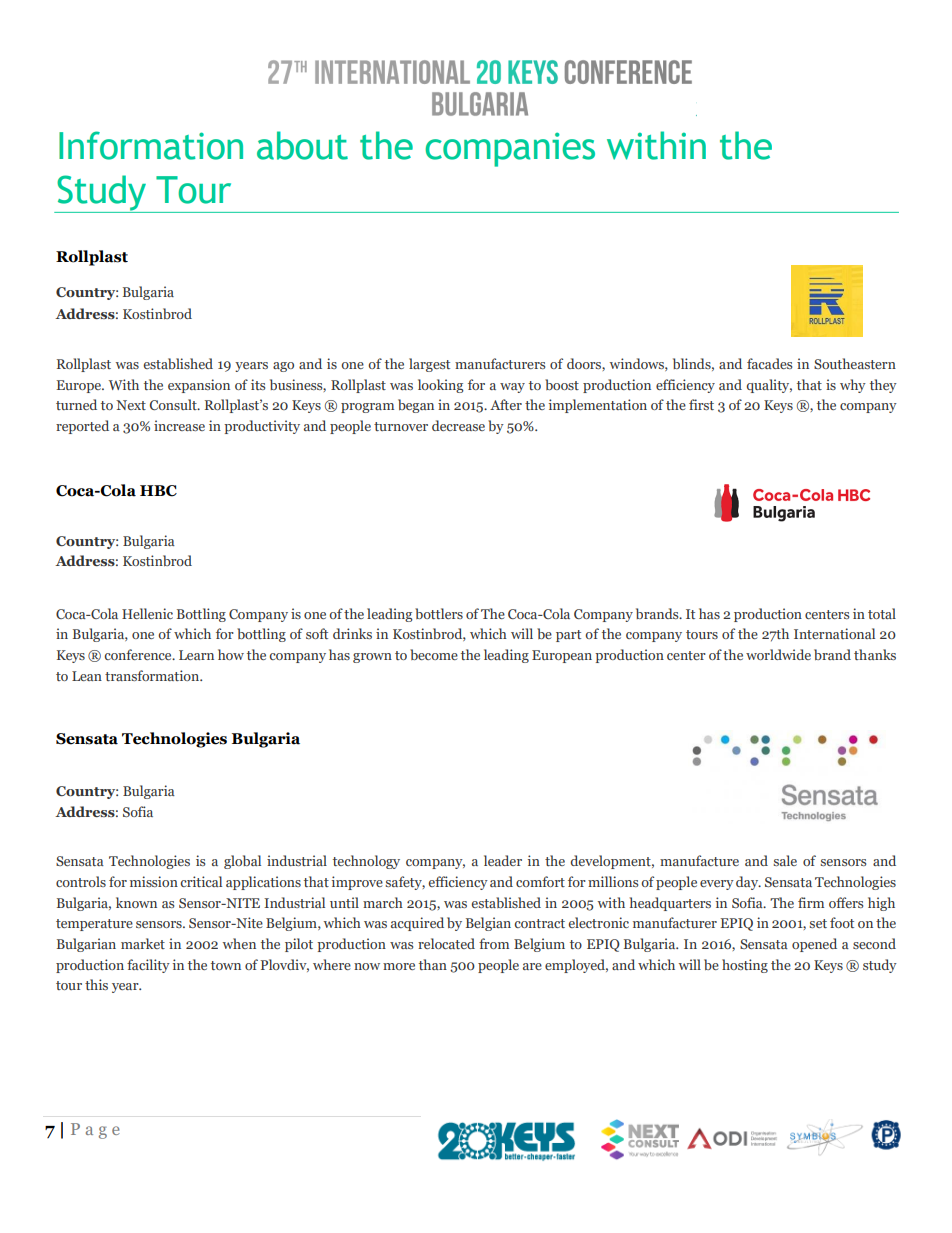 This image has height=1233, width=952. Describe the element at coordinates (439, 613) in the image. I see `bottlers` at that location.
